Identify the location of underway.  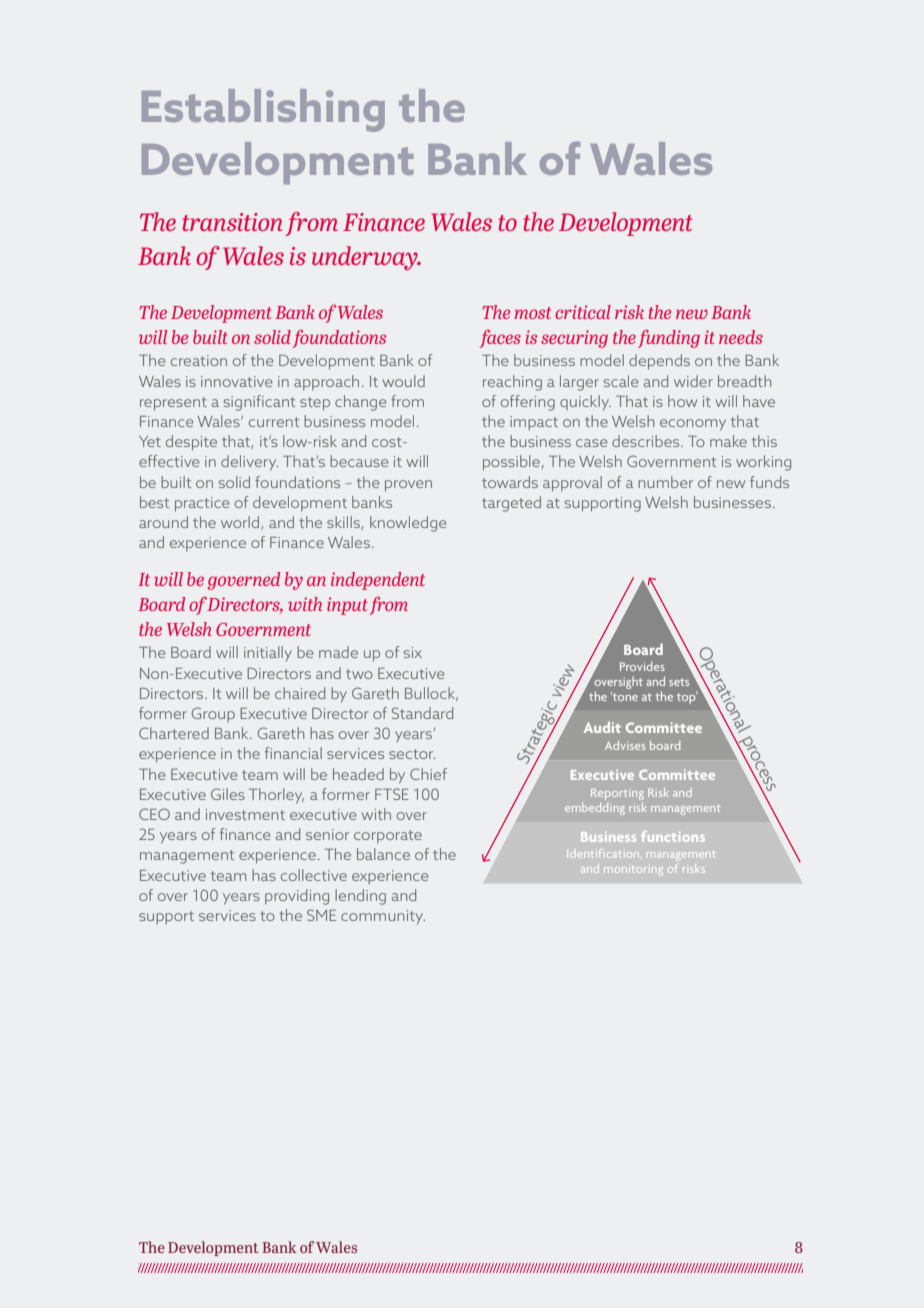
(366, 258).
